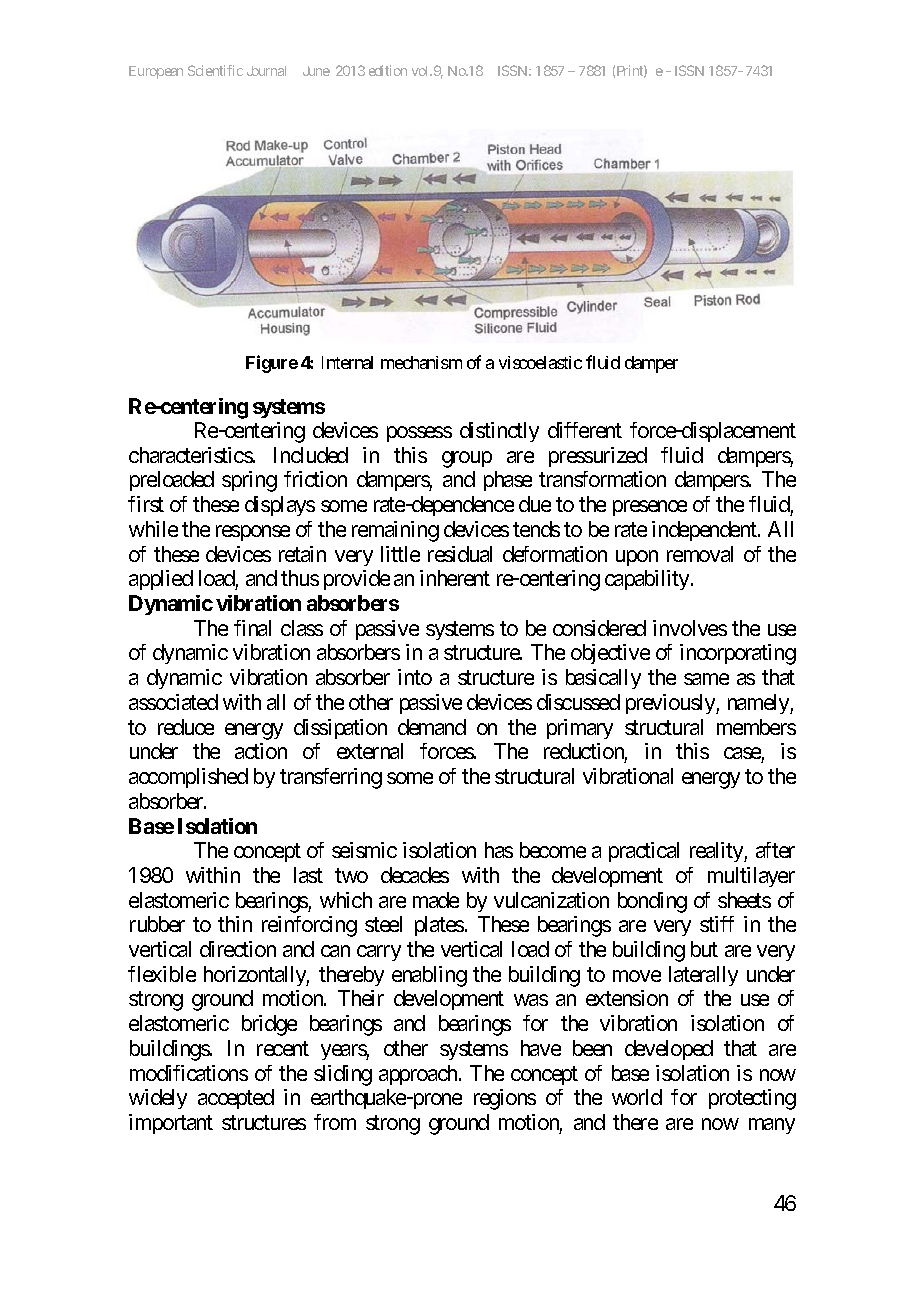 The height and width of the screenshot is (1305, 924). Describe the element at coordinates (388, 70) in the screenshot. I see `edition` at that location.
